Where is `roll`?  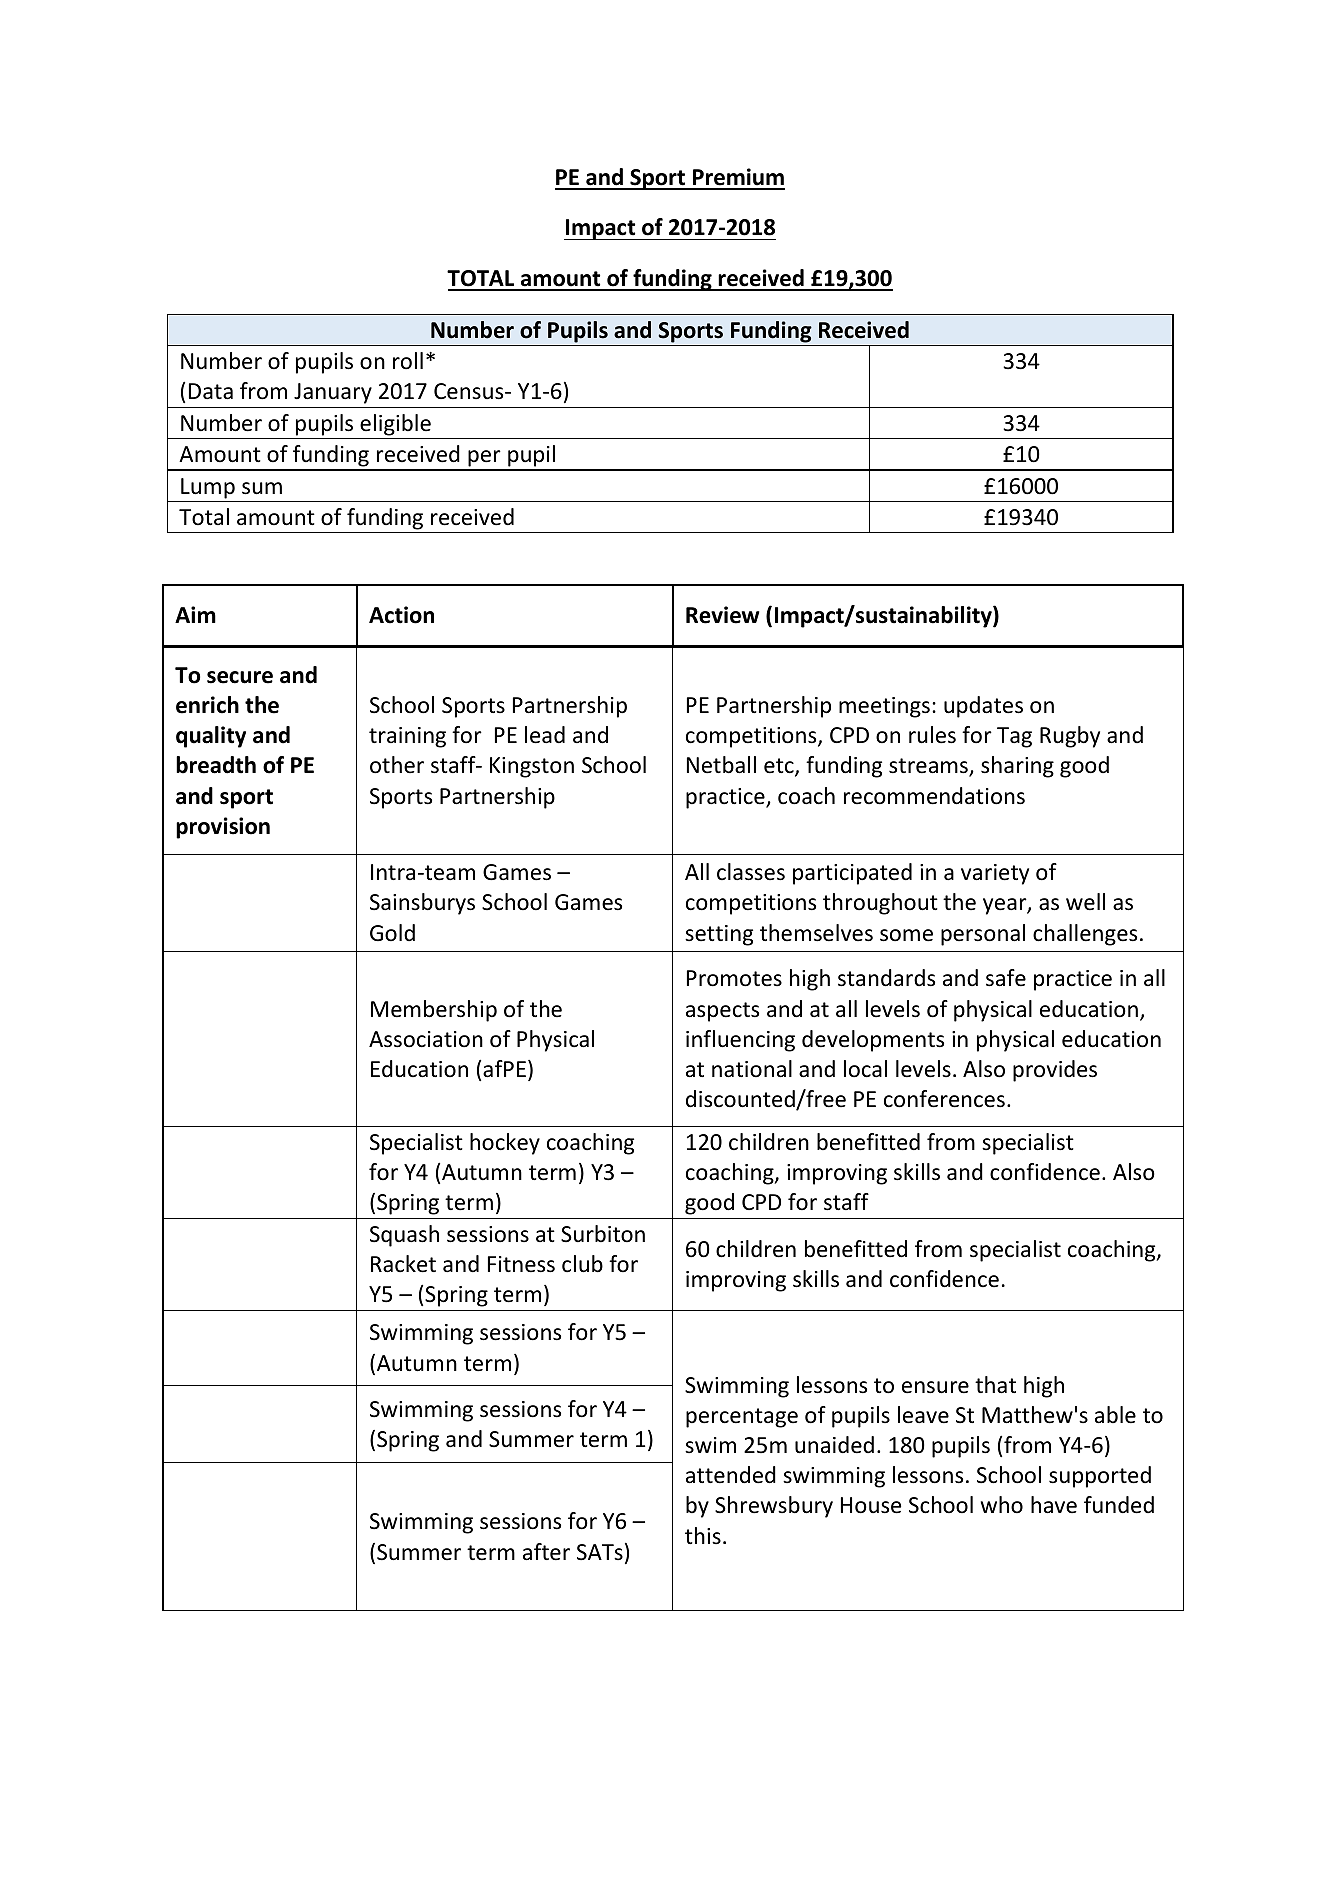
roll is located at coordinates (408, 361).
